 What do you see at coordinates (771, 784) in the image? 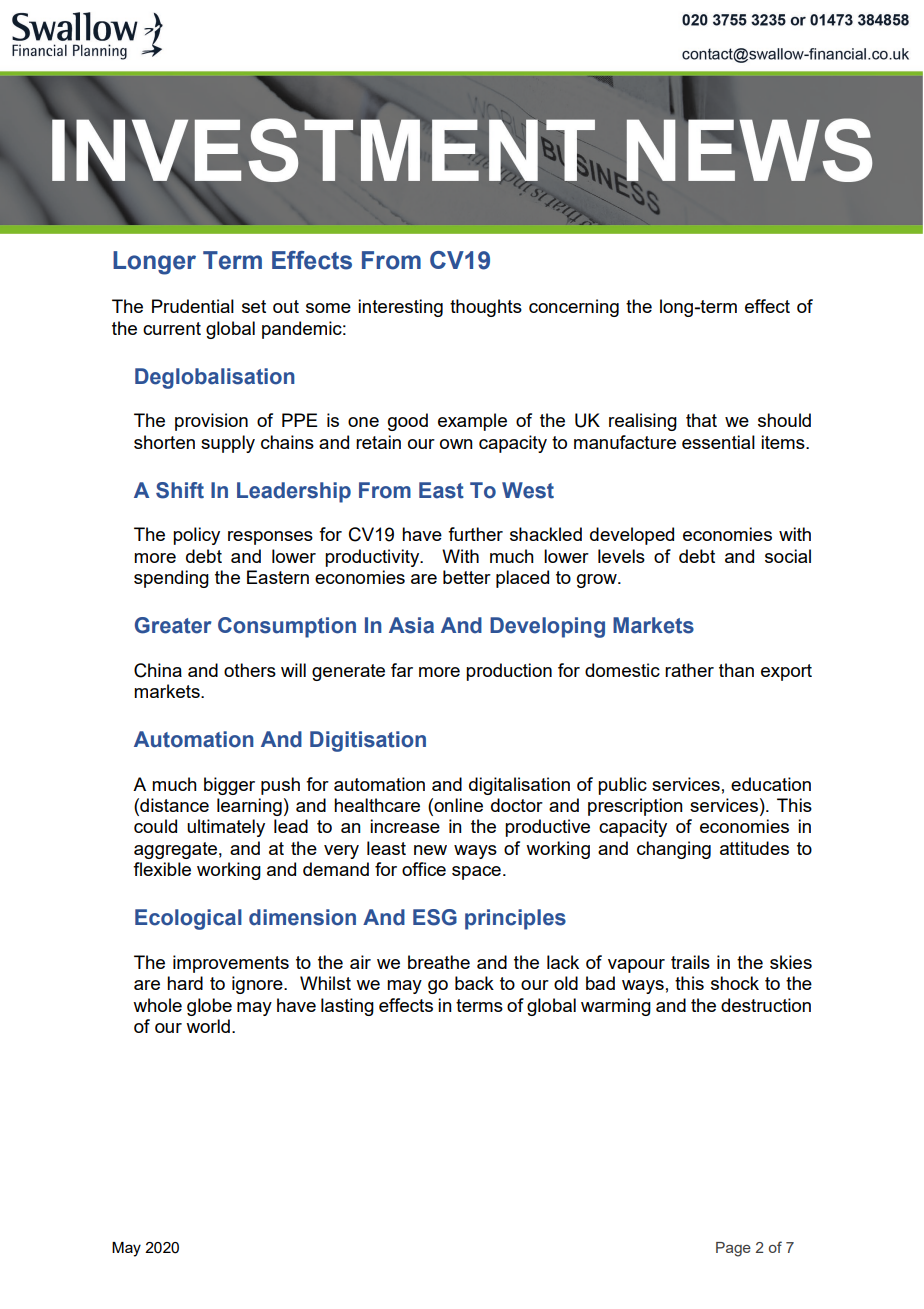
I see `education` at bounding box center [771, 784].
